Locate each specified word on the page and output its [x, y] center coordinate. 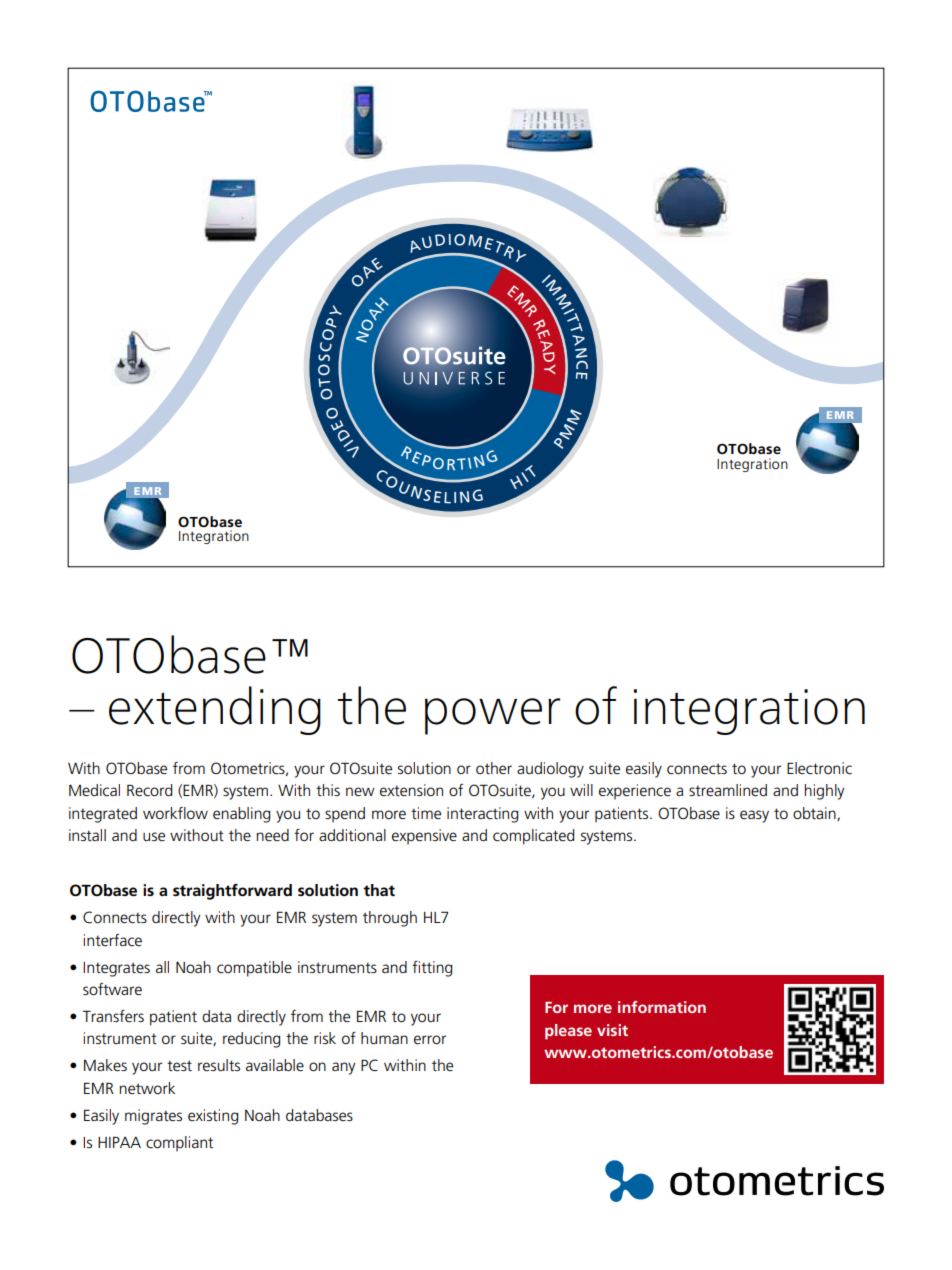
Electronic [819, 768]
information [662, 1007]
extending [215, 710]
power [492, 716]
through [390, 919]
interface [113, 940]
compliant [179, 1144]
